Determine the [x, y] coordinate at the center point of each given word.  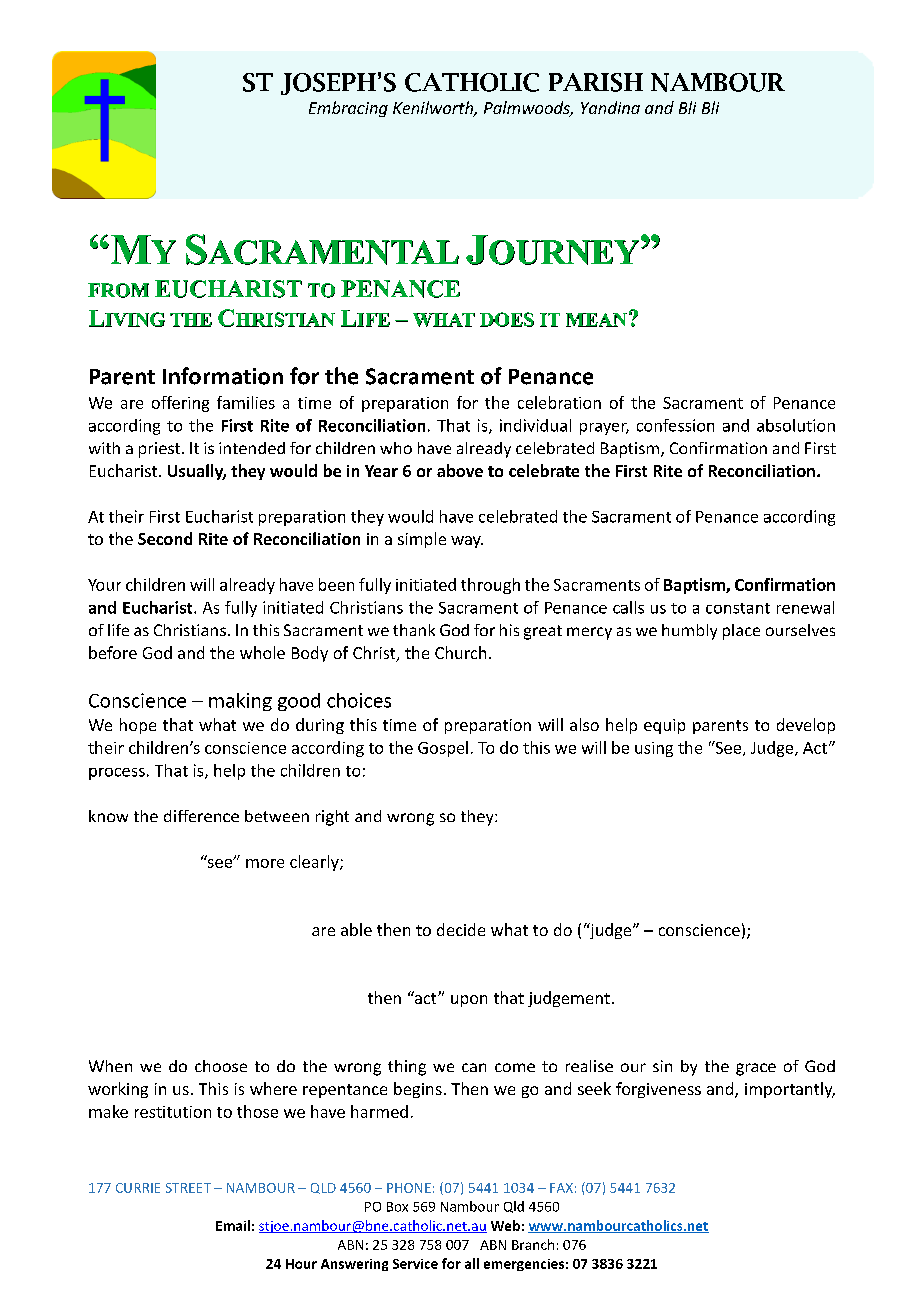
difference [201, 816]
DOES [507, 319]
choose [221, 1066]
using [654, 749]
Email [233, 1225]
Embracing [348, 109]
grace [756, 1069]
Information [223, 376]
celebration [559, 402]
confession [675, 425]
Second [165, 538]
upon [469, 1001]
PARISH [596, 82]
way [467, 542]
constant [738, 608]
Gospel [443, 749]
